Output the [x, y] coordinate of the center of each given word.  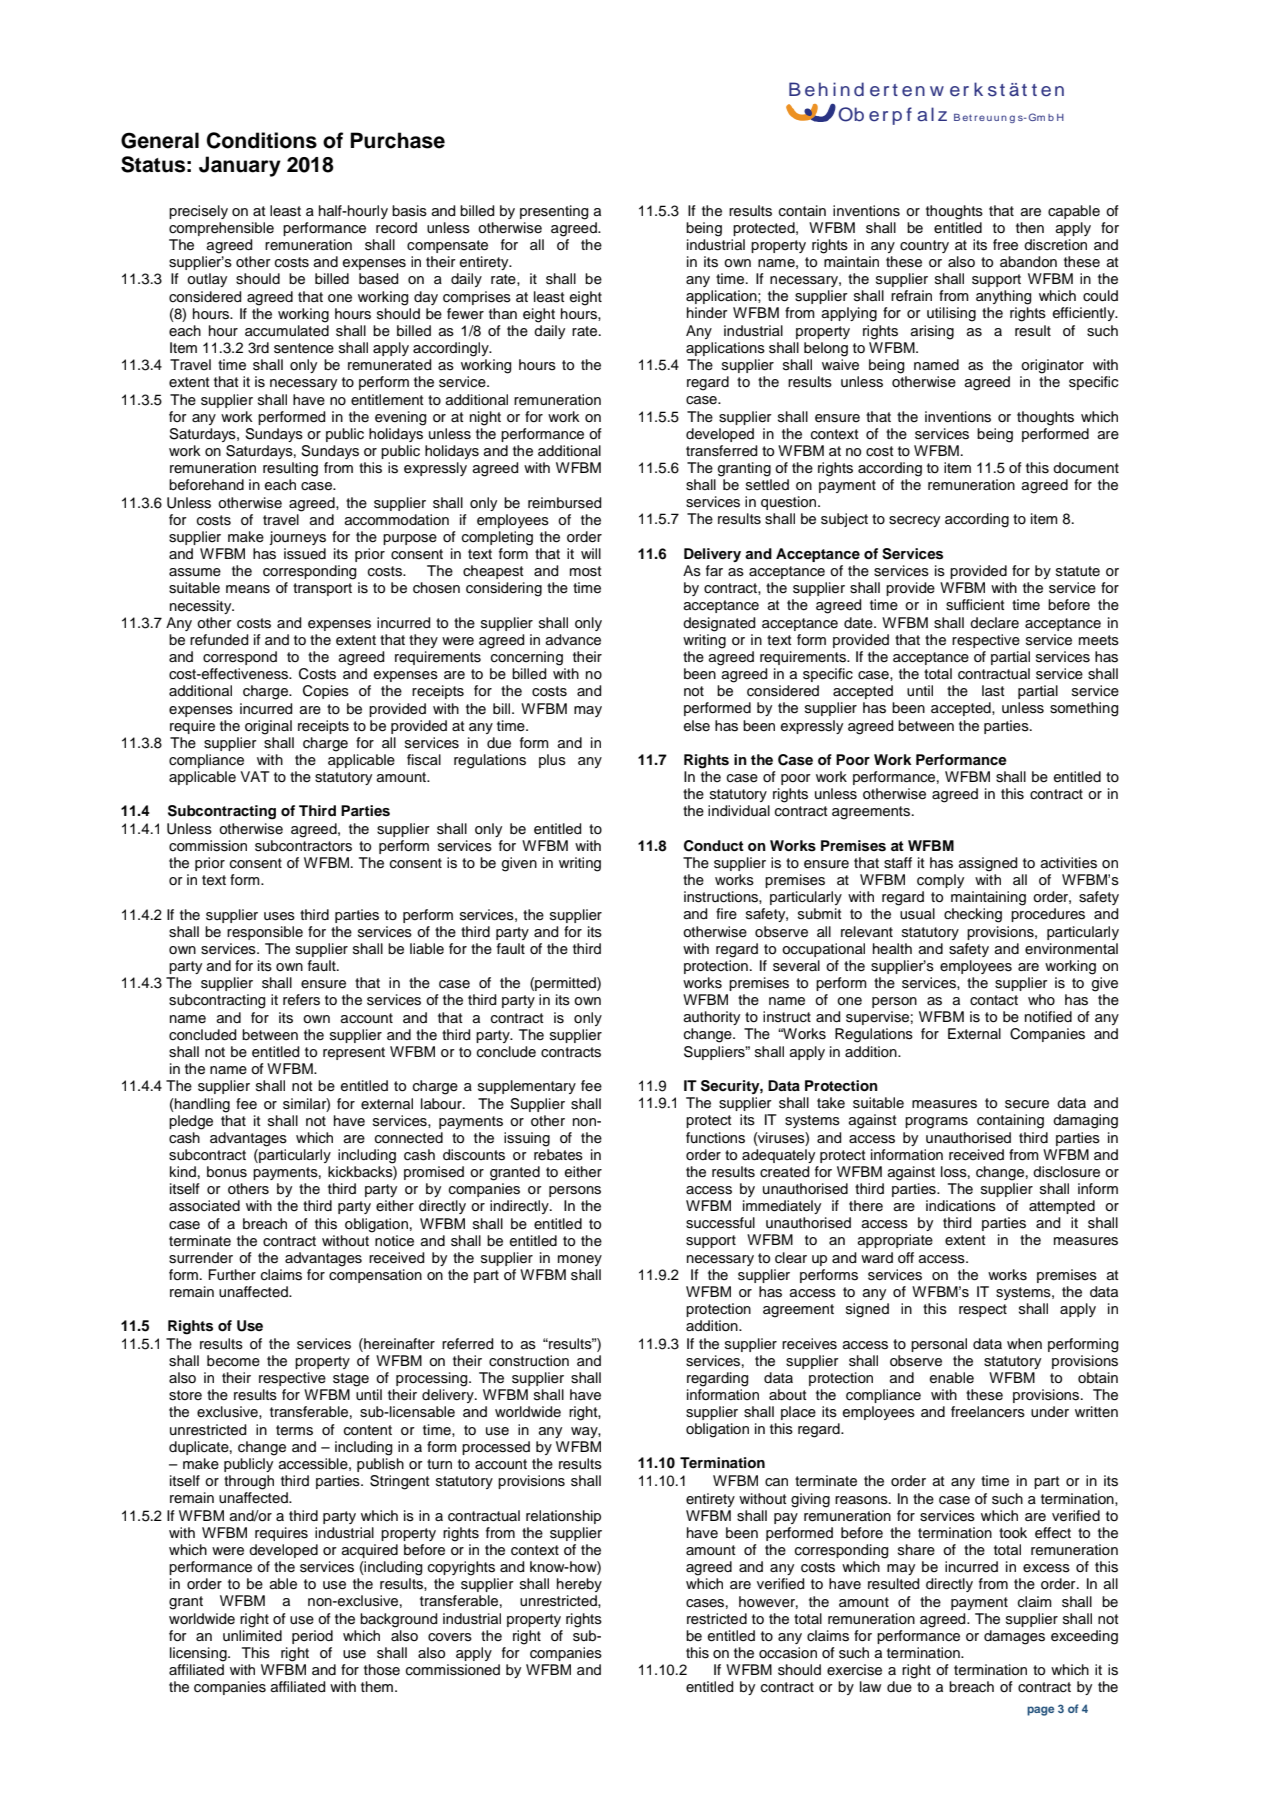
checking [973, 915]
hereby [579, 1585]
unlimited [252, 1636]
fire [726, 914]
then [1030, 227]
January [240, 166]
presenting [554, 212]
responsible [265, 933]
